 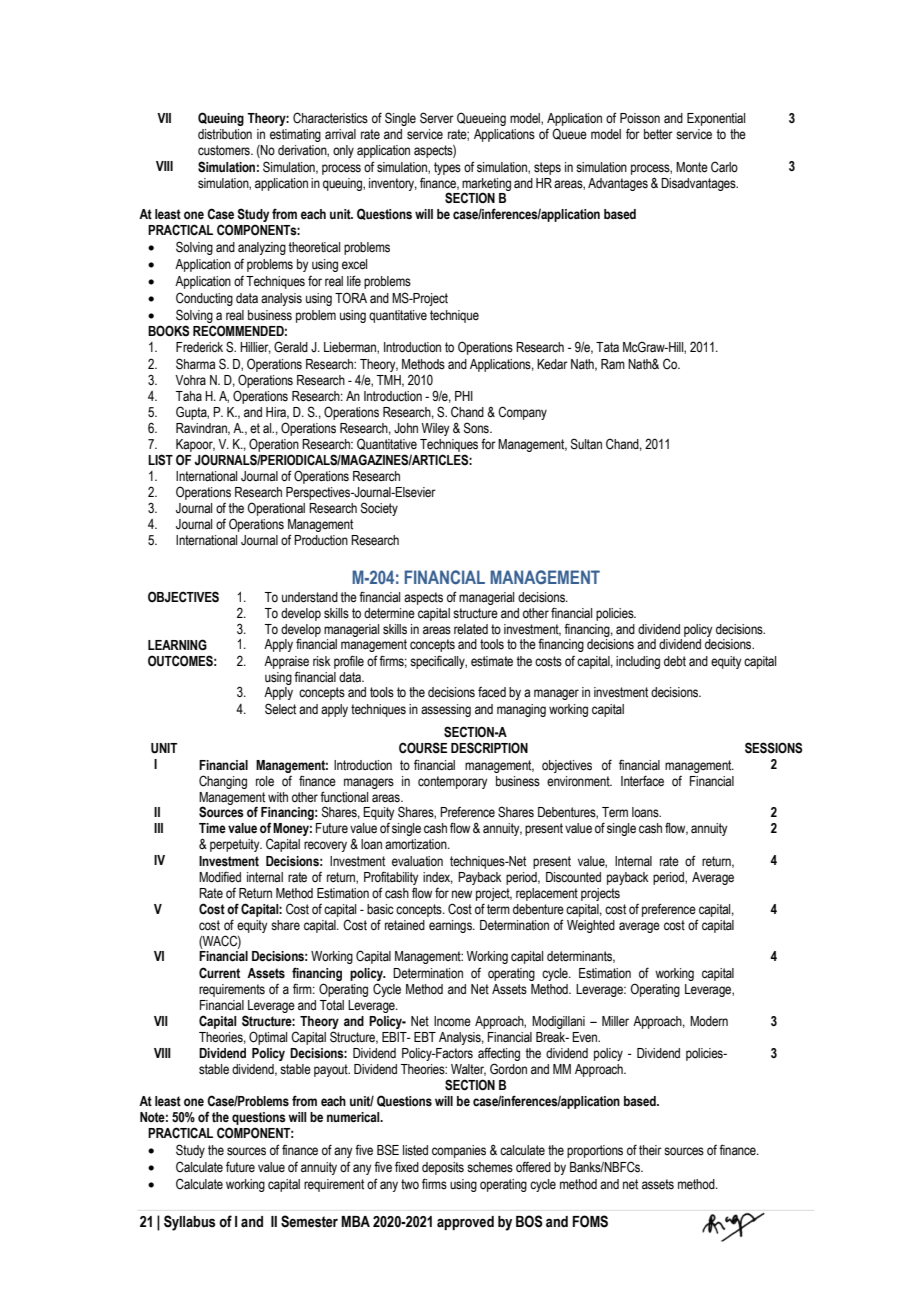 I want to click on Monte, so click(x=692, y=167).
